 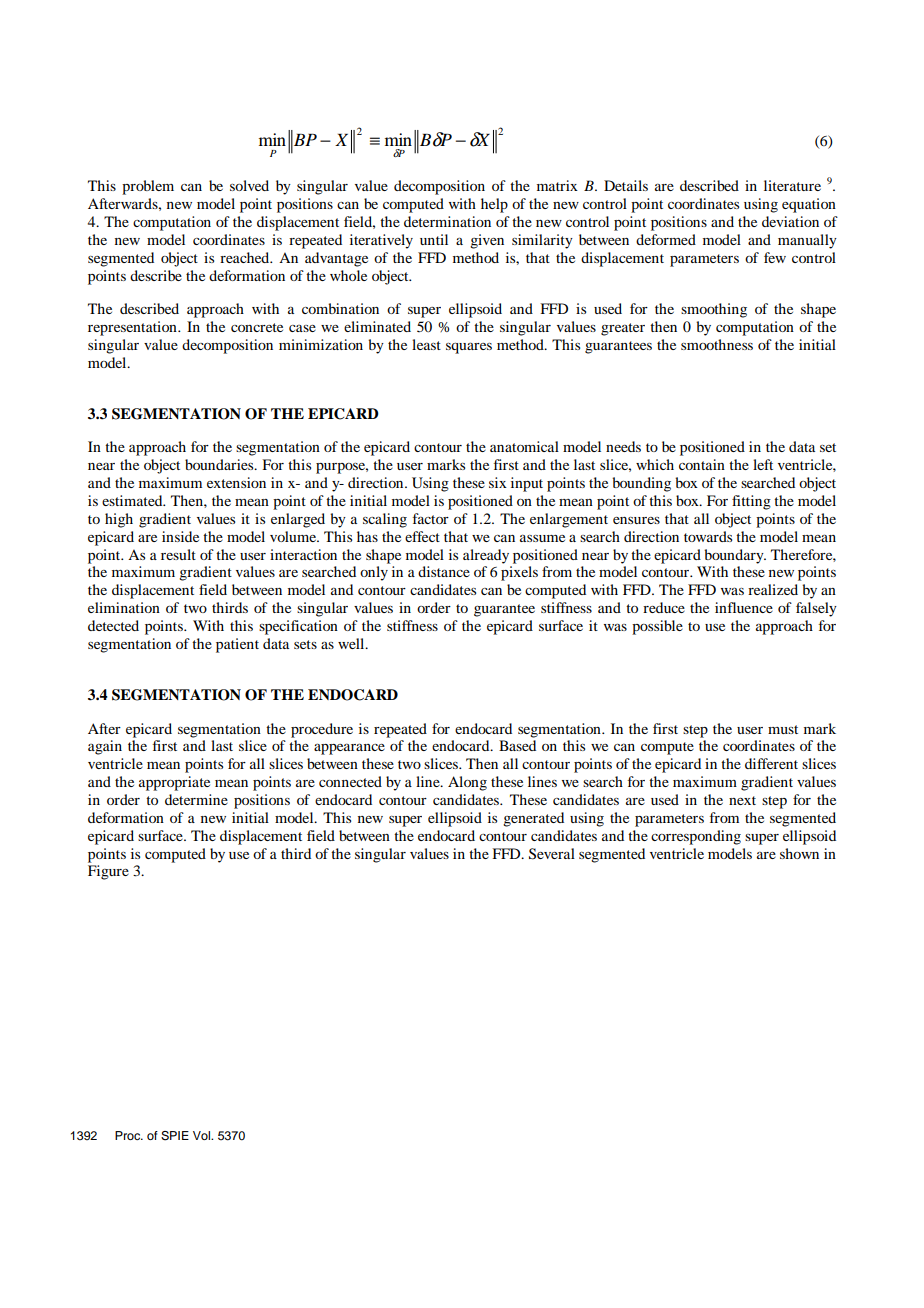 I want to click on deviation, so click(x=790, y=221).
